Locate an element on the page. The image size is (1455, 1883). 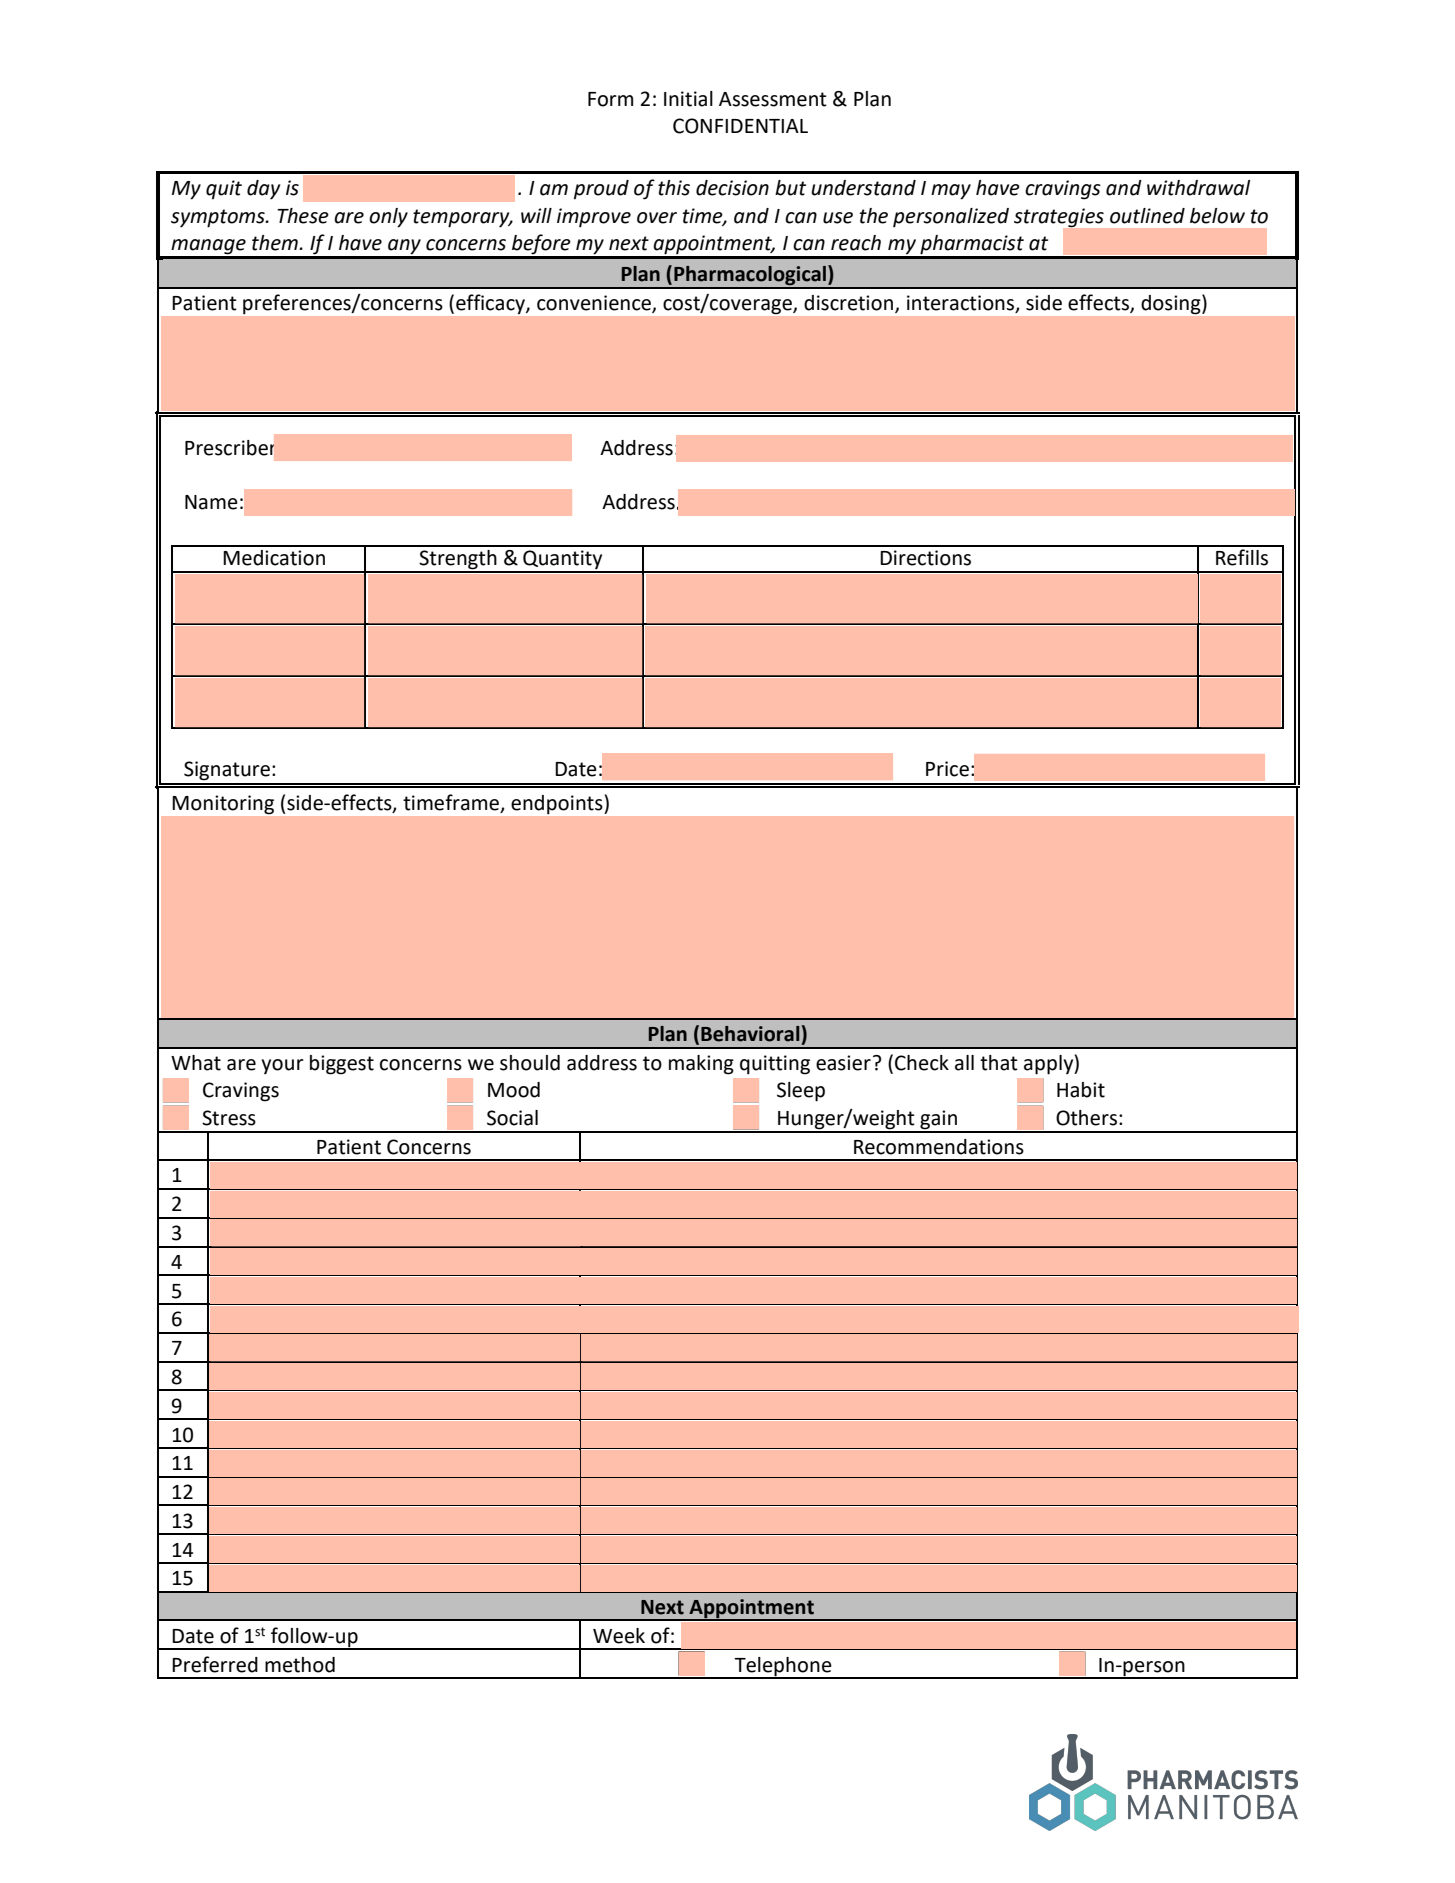
Name is located at coordinates (211, 502).
